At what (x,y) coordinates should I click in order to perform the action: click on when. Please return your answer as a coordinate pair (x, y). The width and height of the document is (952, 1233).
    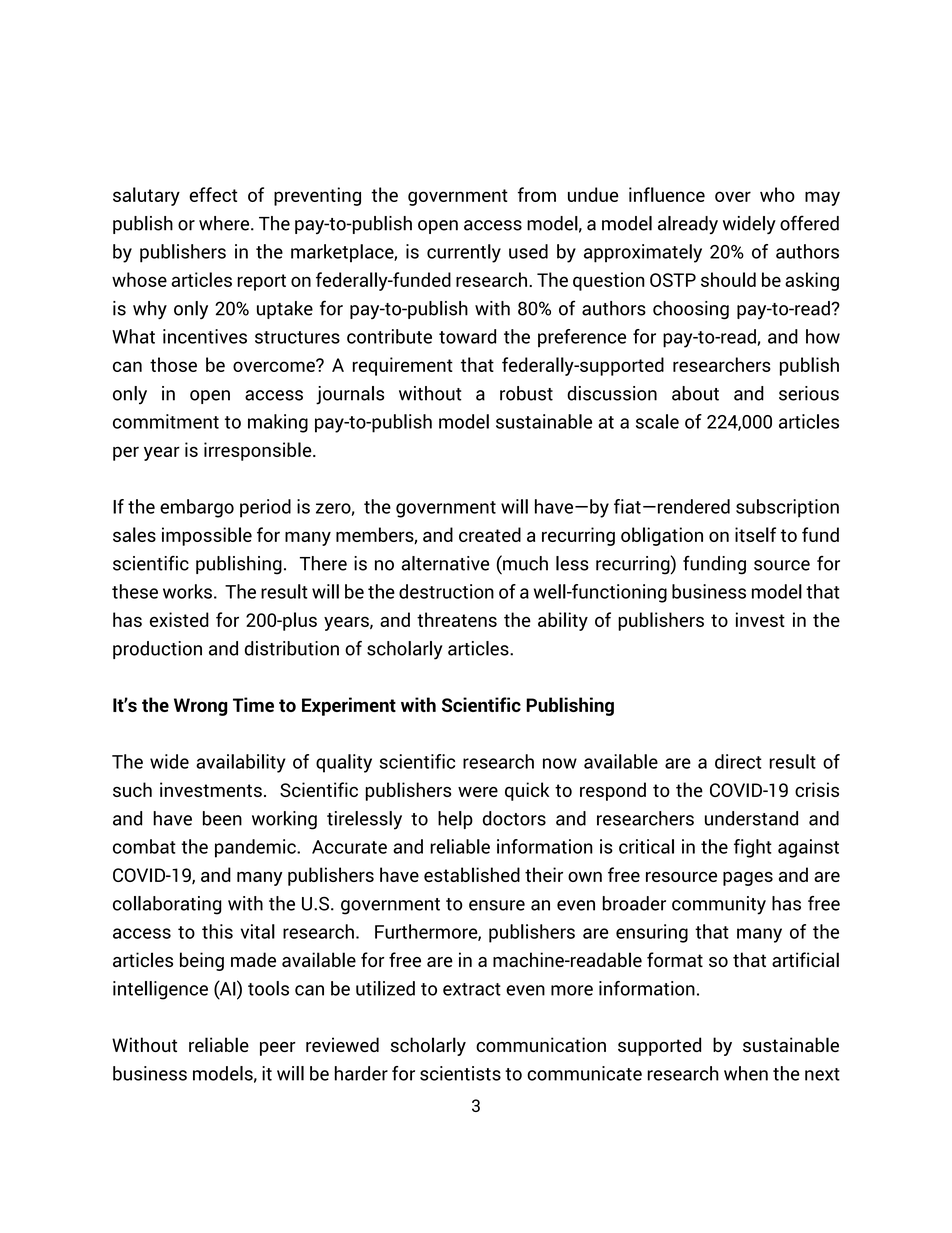
    Looking at the image, I should click on (746, 1073).
